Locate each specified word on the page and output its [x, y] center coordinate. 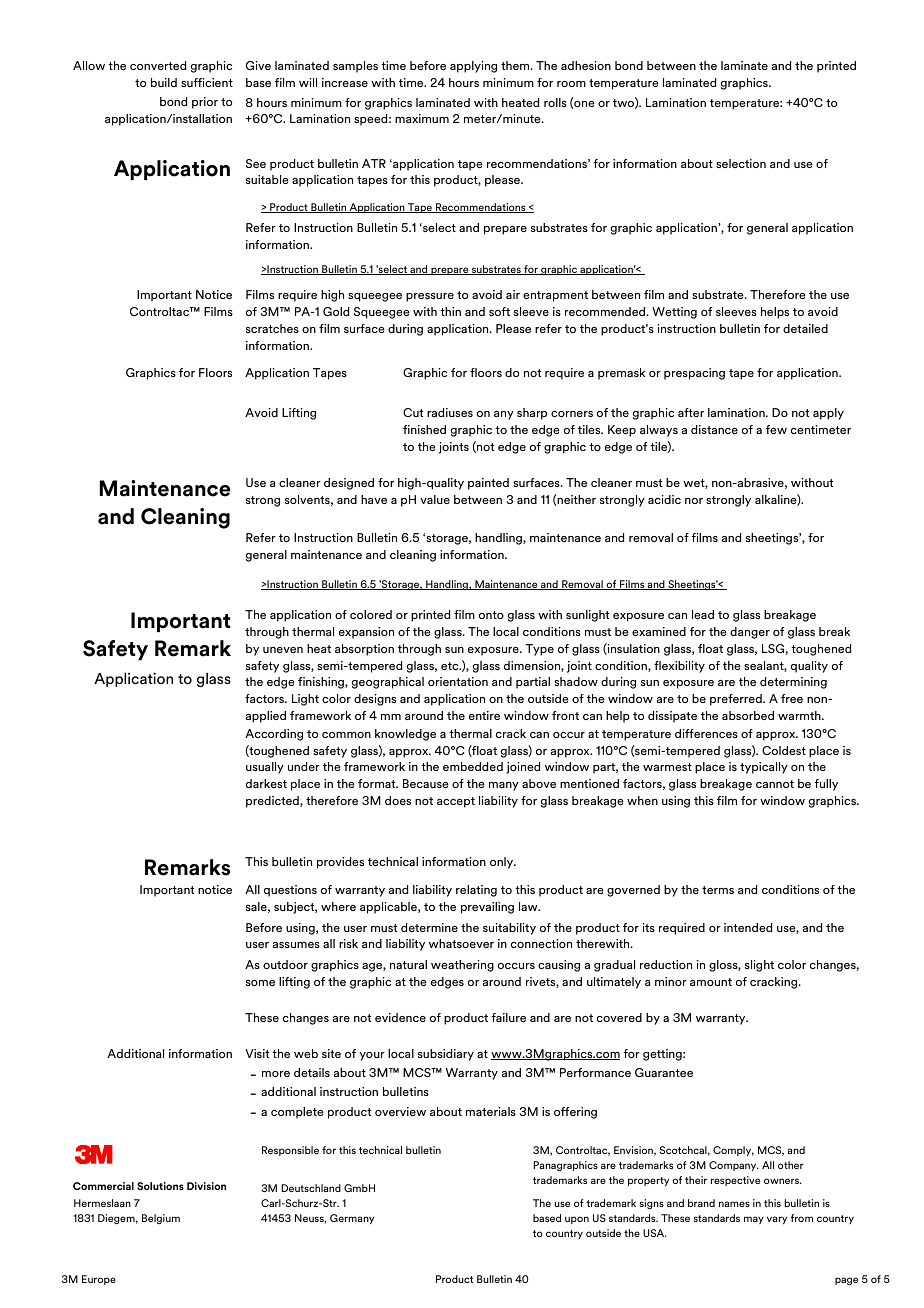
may [754, 1220]
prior [205, 103]
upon [577, 1220]
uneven [283, 650]
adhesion [586, 65]
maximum [422, 118]
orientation [458, 681]
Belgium [161, 1219]
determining [793, 683]
